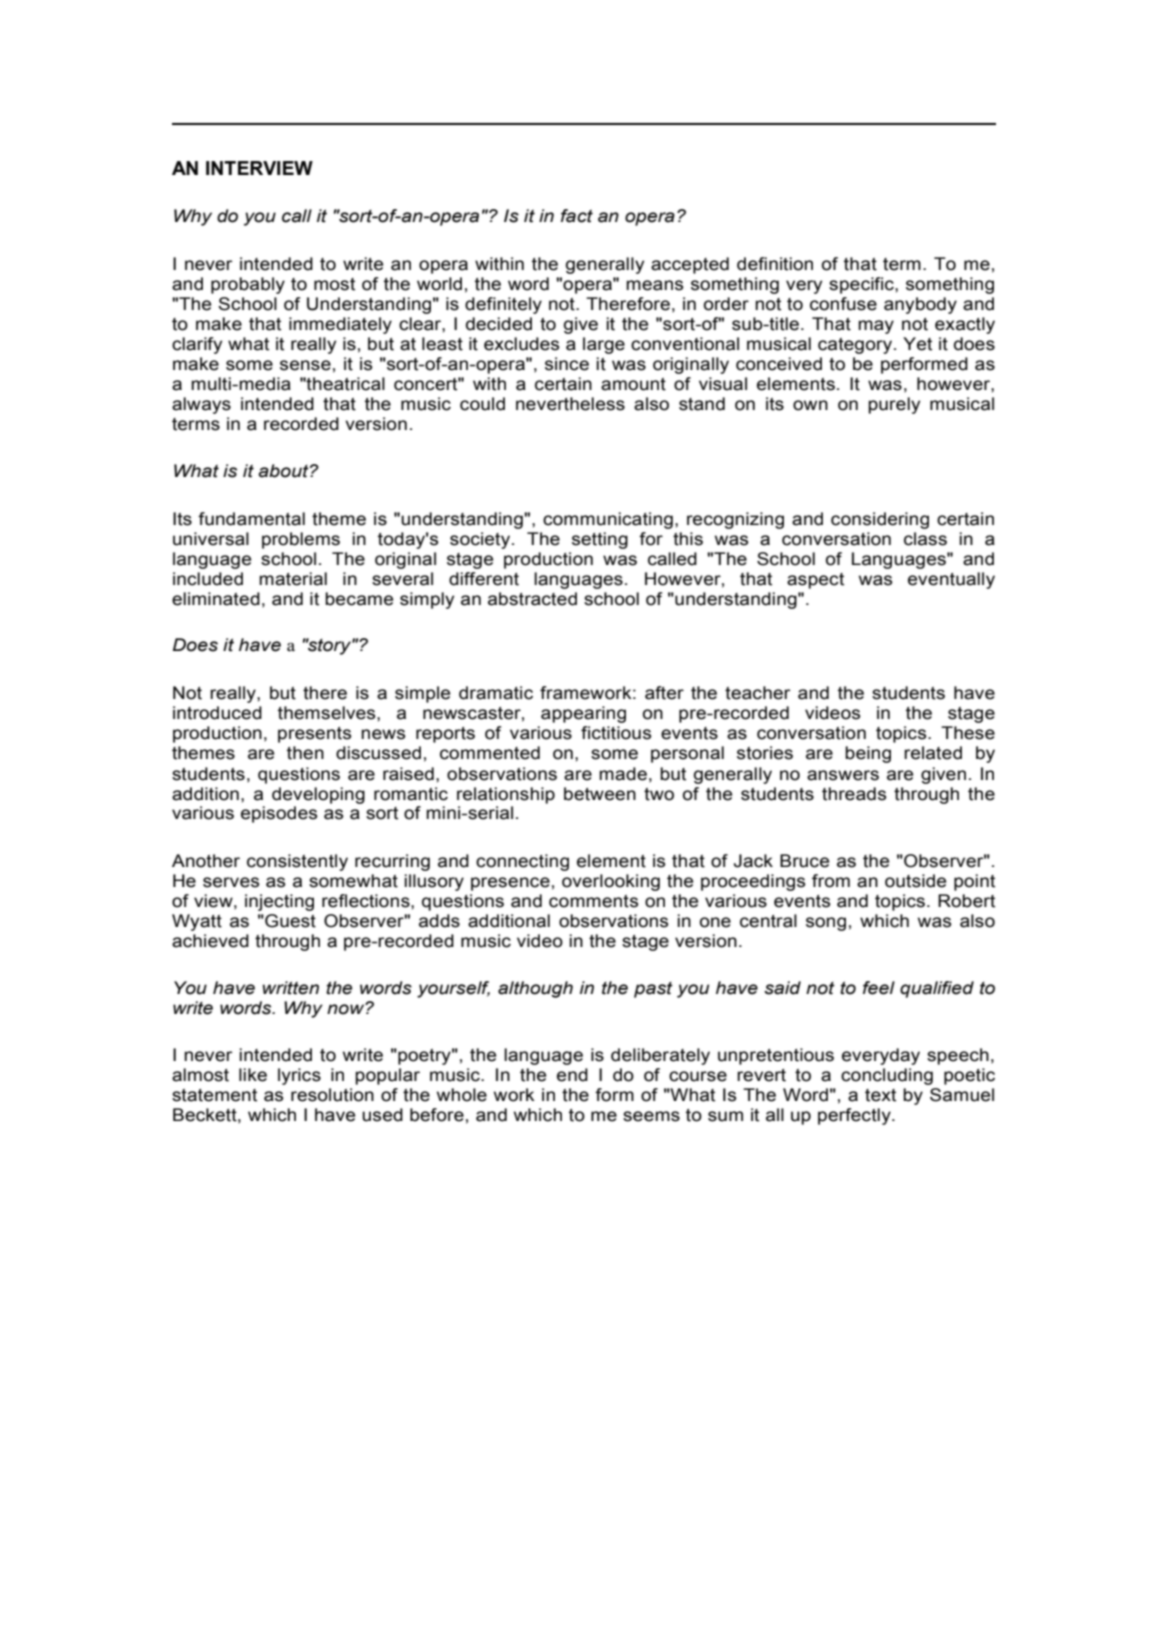  I want to click on fact, so click(577, 216).
